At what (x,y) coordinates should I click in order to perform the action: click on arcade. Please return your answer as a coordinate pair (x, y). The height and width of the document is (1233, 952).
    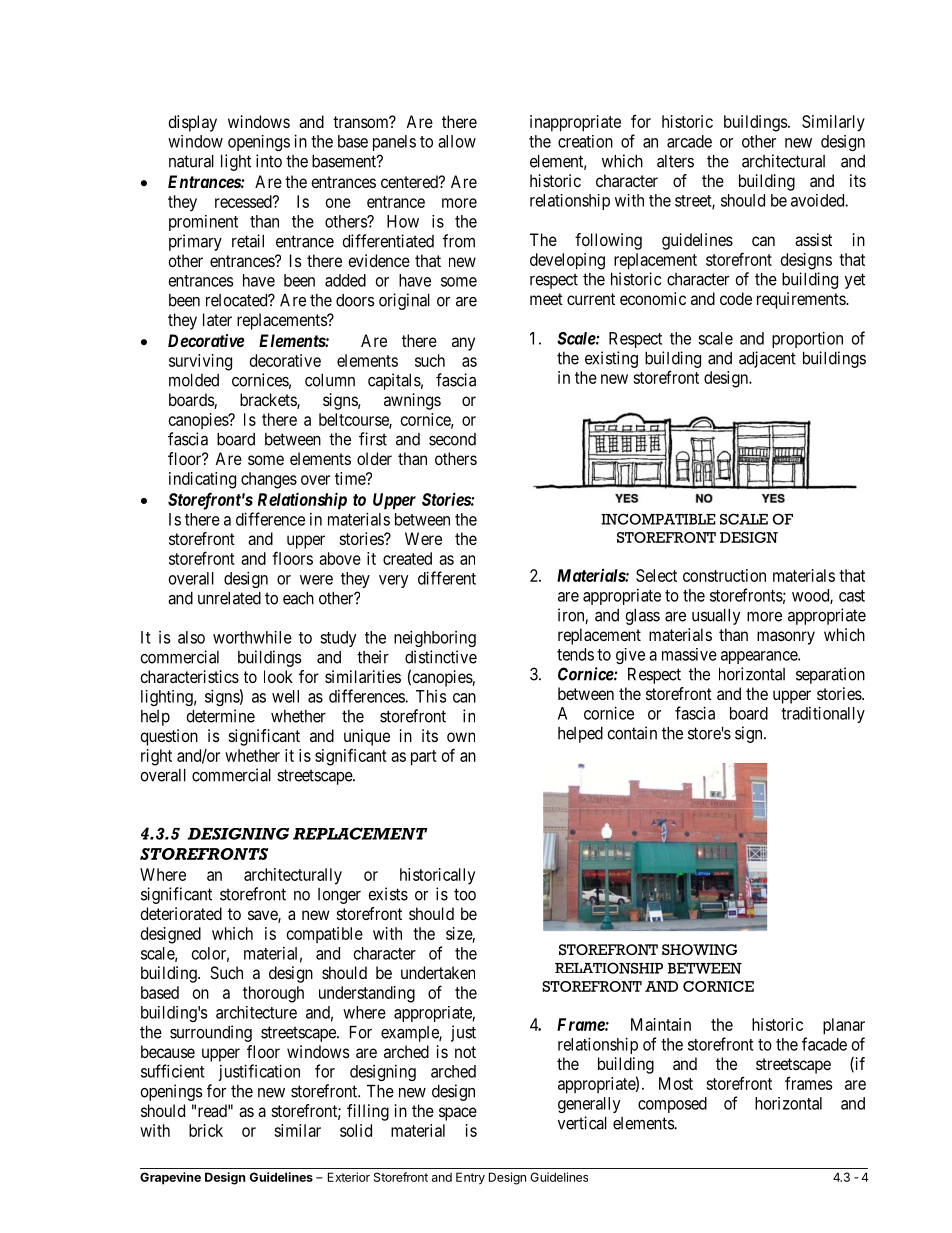
    Looking at the image, I should click on (689, 141).
